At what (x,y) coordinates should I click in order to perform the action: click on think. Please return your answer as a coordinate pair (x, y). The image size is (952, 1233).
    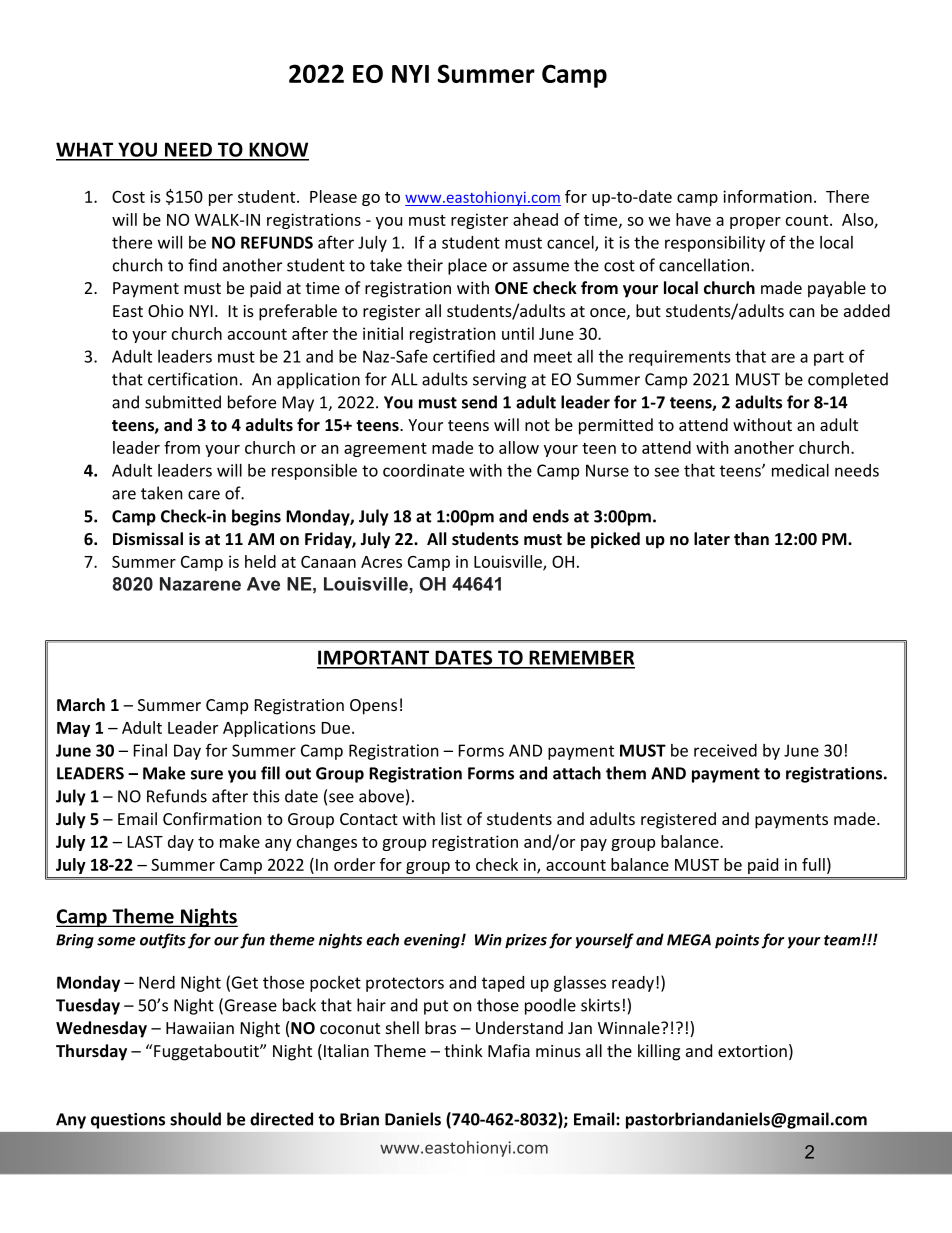
    Looking at the image, I should click on (463, 1050).
